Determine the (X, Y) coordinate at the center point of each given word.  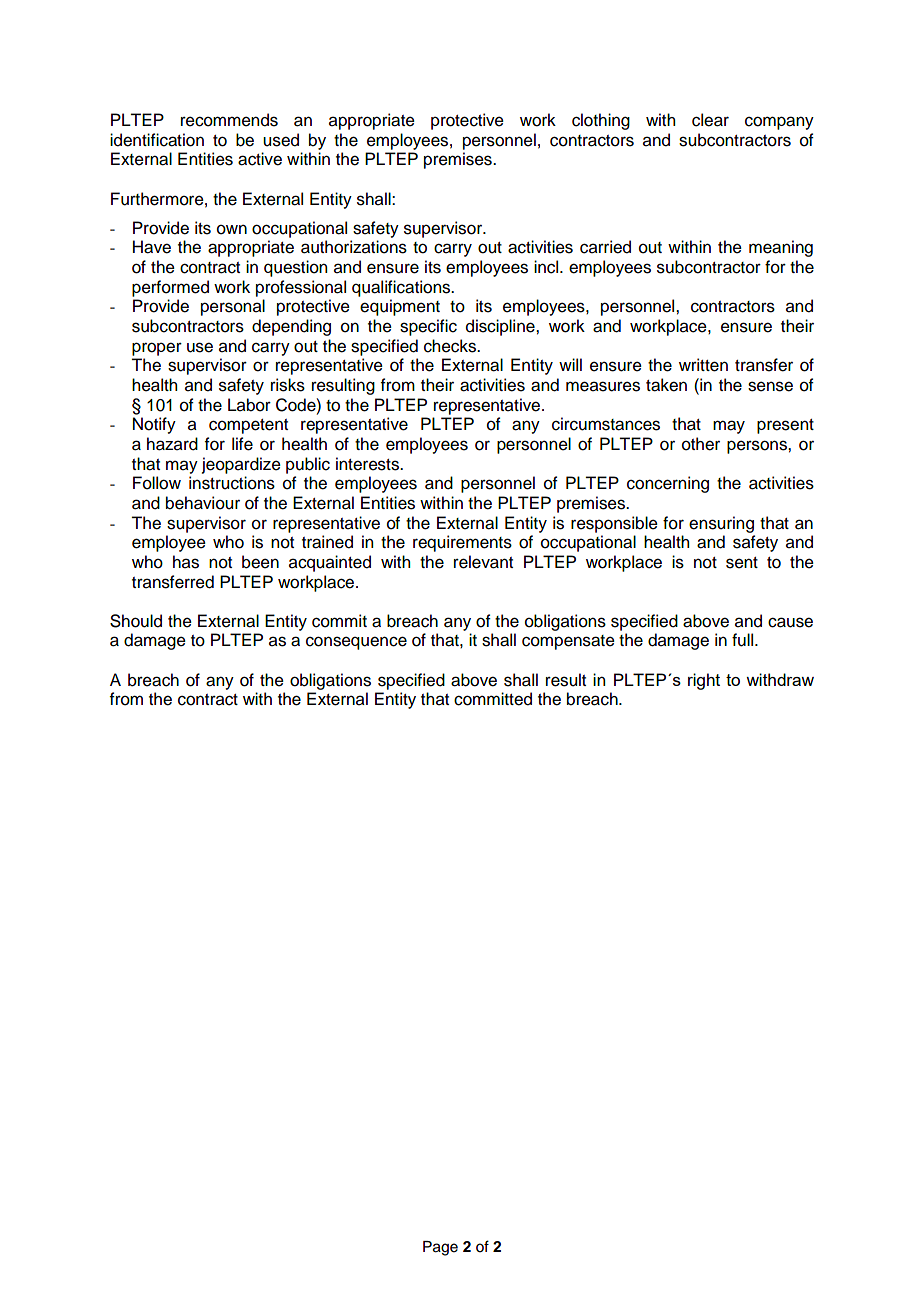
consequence (356, 643)
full (744, 640)
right (704, 681)
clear (710, 120)
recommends (229, 120)
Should (136, 621)
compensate (568, 642)
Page (440, 1248)
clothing (601, 121)
